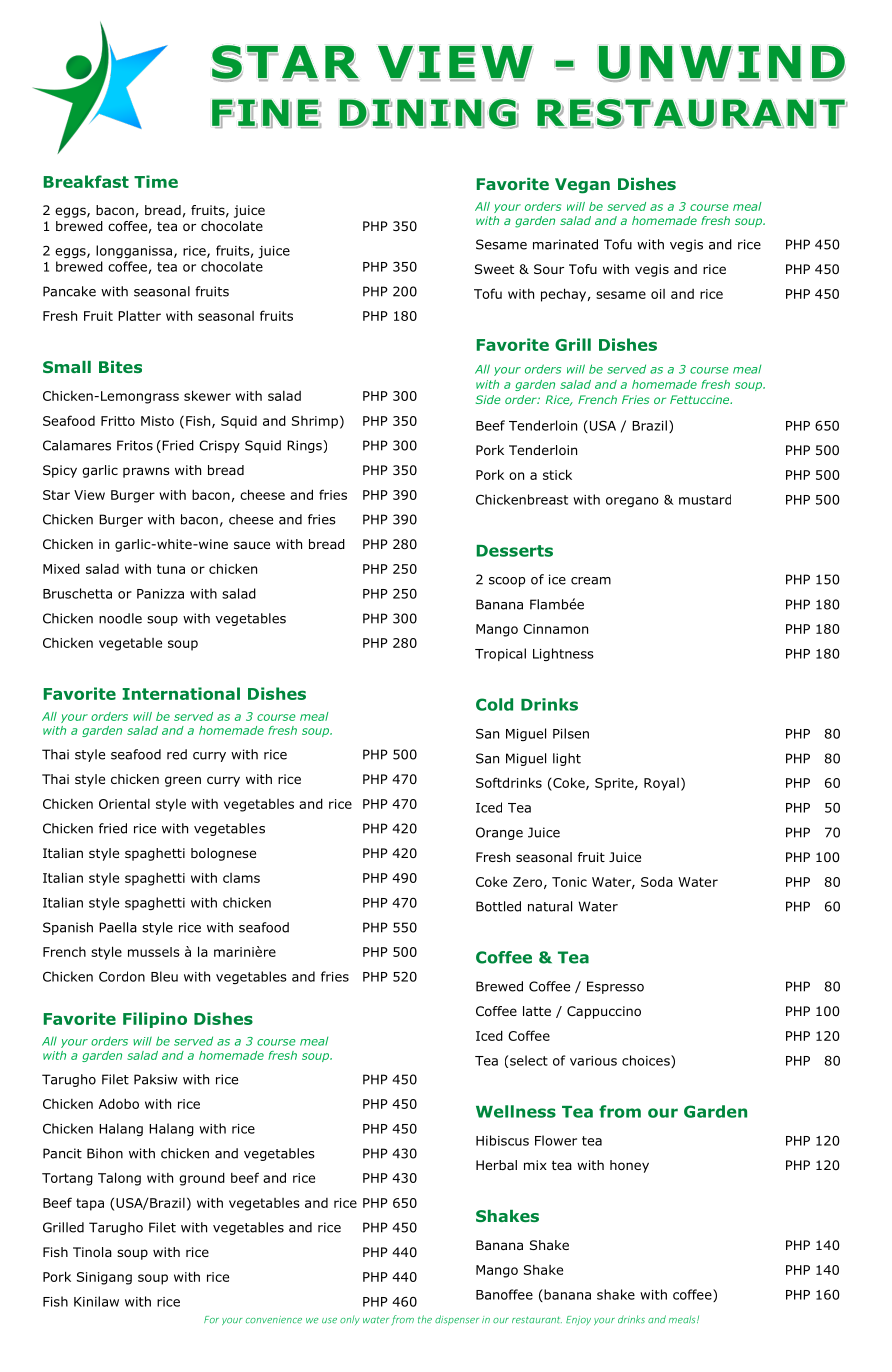 This screenshot has height=1372, width=892. What do you see at coordinates (582, 186) in the screenshot?
I see `Vegan` at bounding box center [582, 186].
